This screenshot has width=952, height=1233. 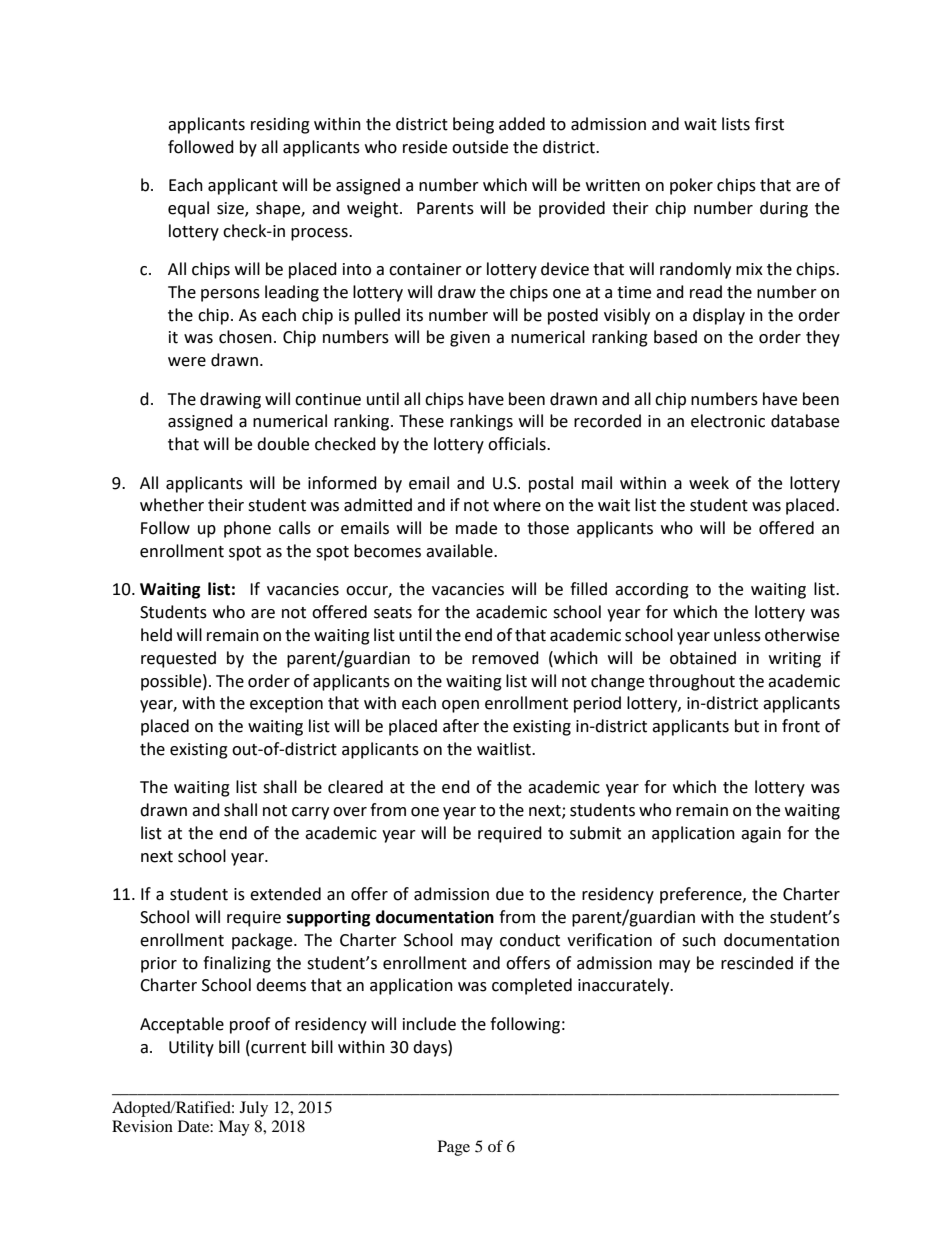 What do you see at coordinates (254, 1109) in the screenshot?
I see `July` at bounding box center [254, 1109].
